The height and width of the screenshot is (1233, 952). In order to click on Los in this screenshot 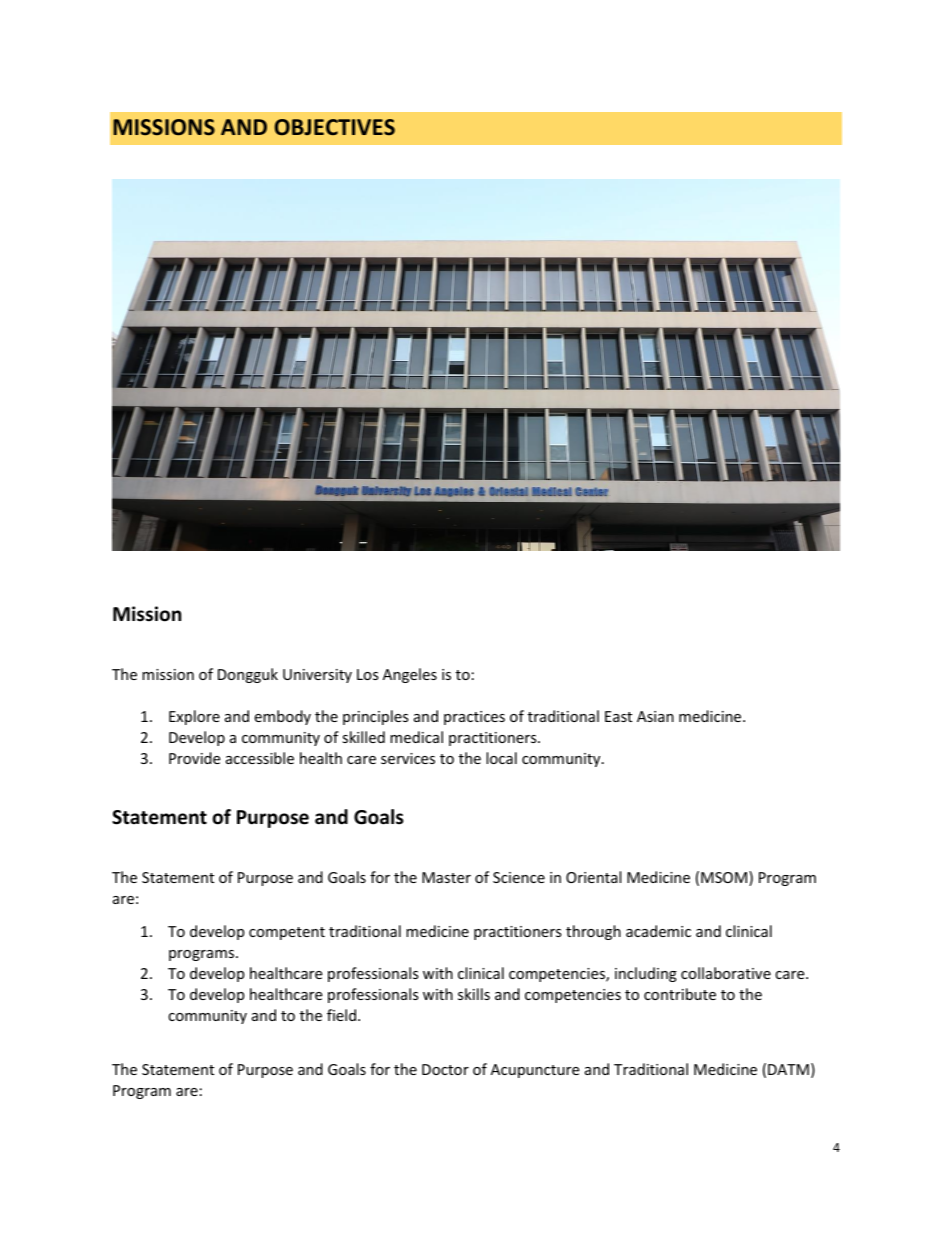, I will do `click(368, 674)`.
